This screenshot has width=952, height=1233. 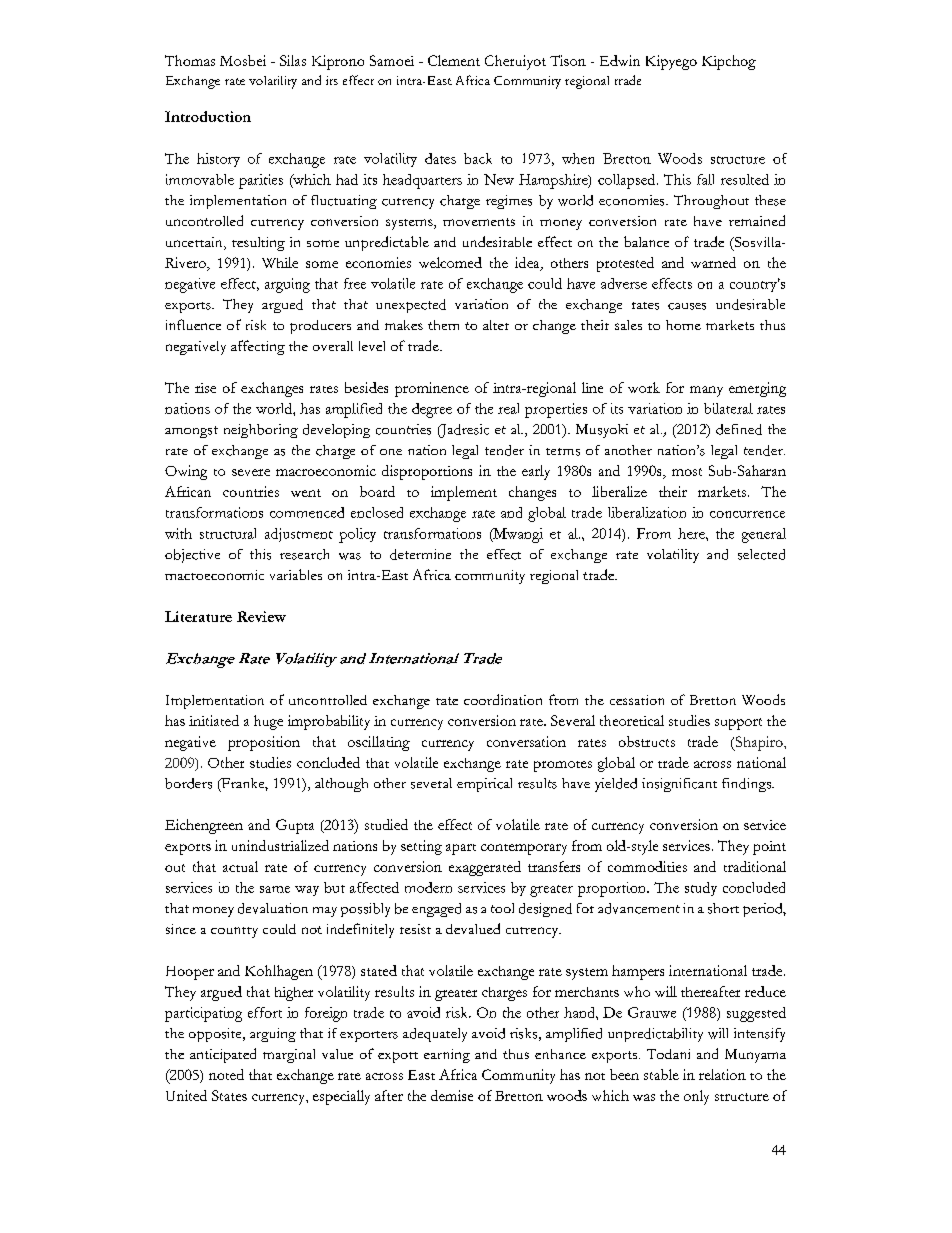 What do you see at coordinates (761, 554) in the screenshot?
I see `selected` at bounding box center [761, 554].
